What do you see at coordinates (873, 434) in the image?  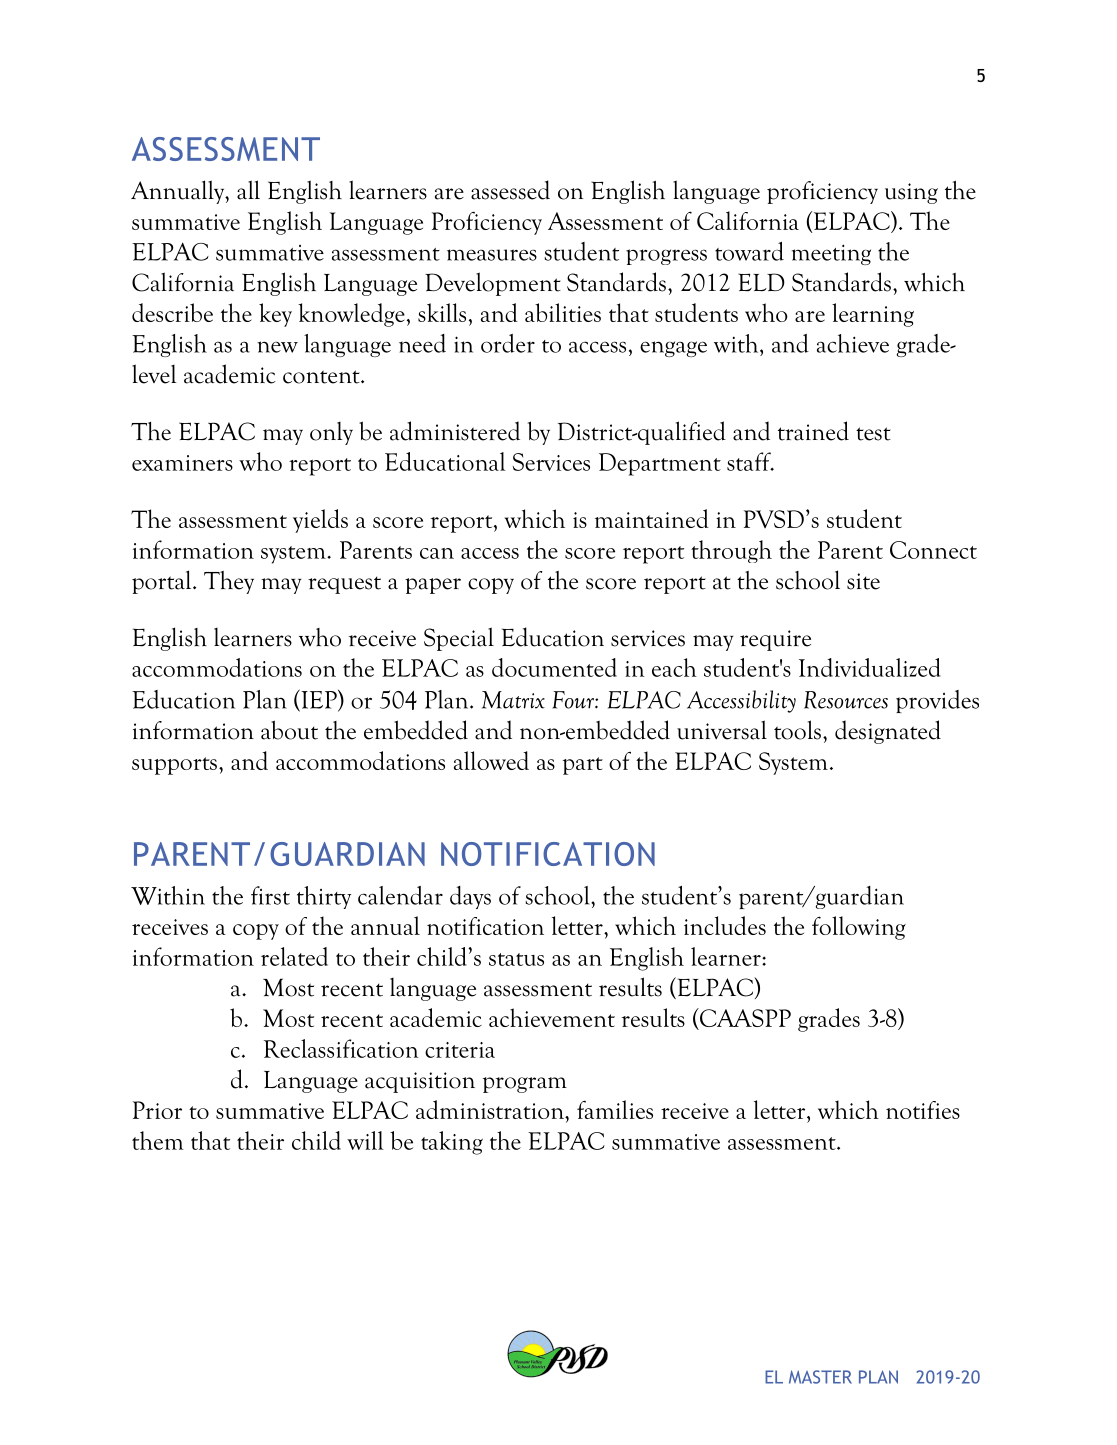 I see `test` at bounding box center [873, 434].
